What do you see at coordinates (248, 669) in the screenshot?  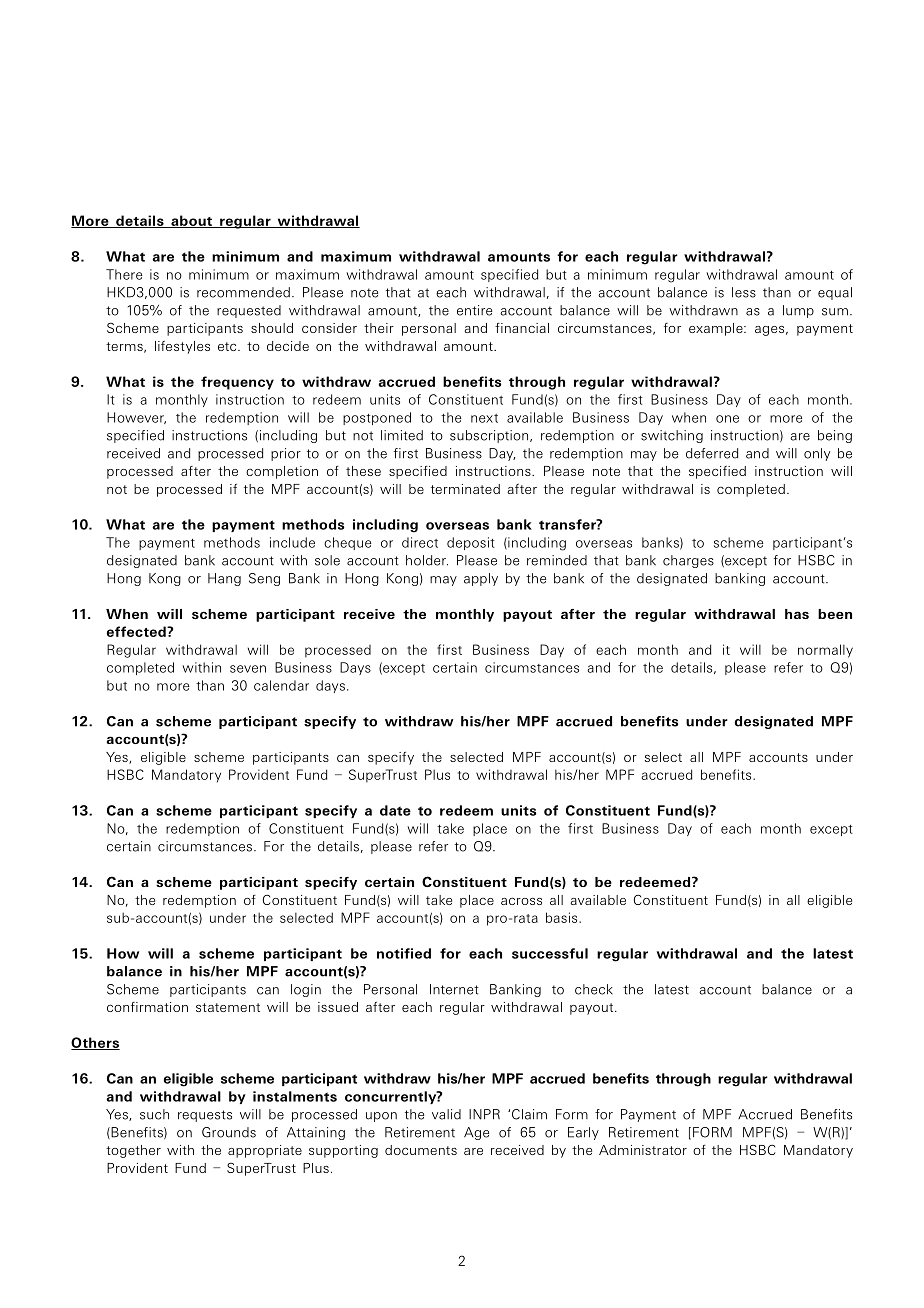 I see `seven` at bounding box center [248, 669].
